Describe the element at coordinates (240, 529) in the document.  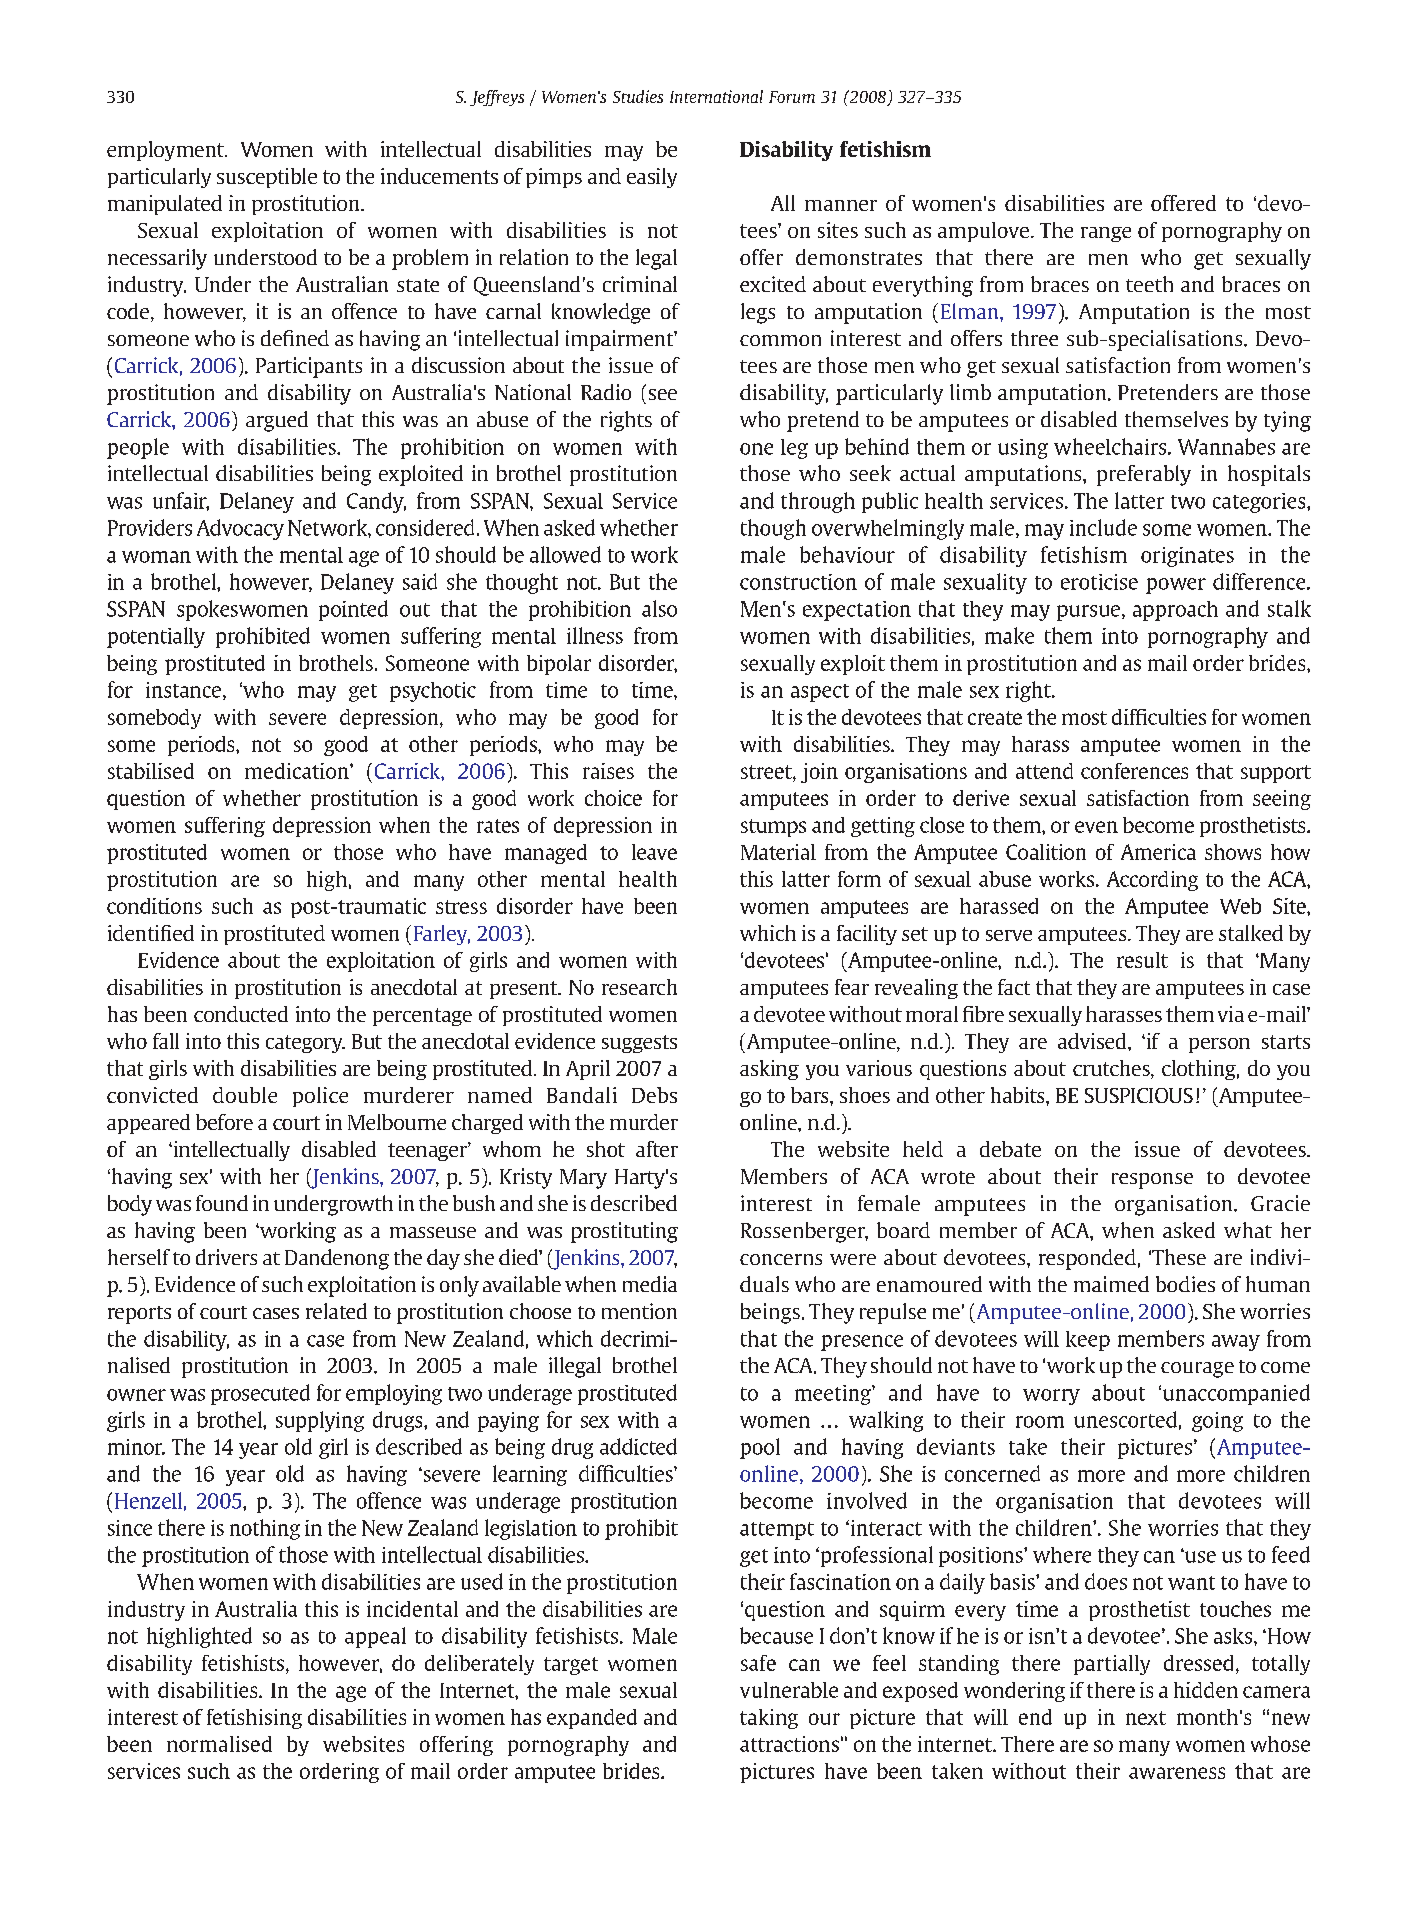
I see `Advocacy` at that location.
